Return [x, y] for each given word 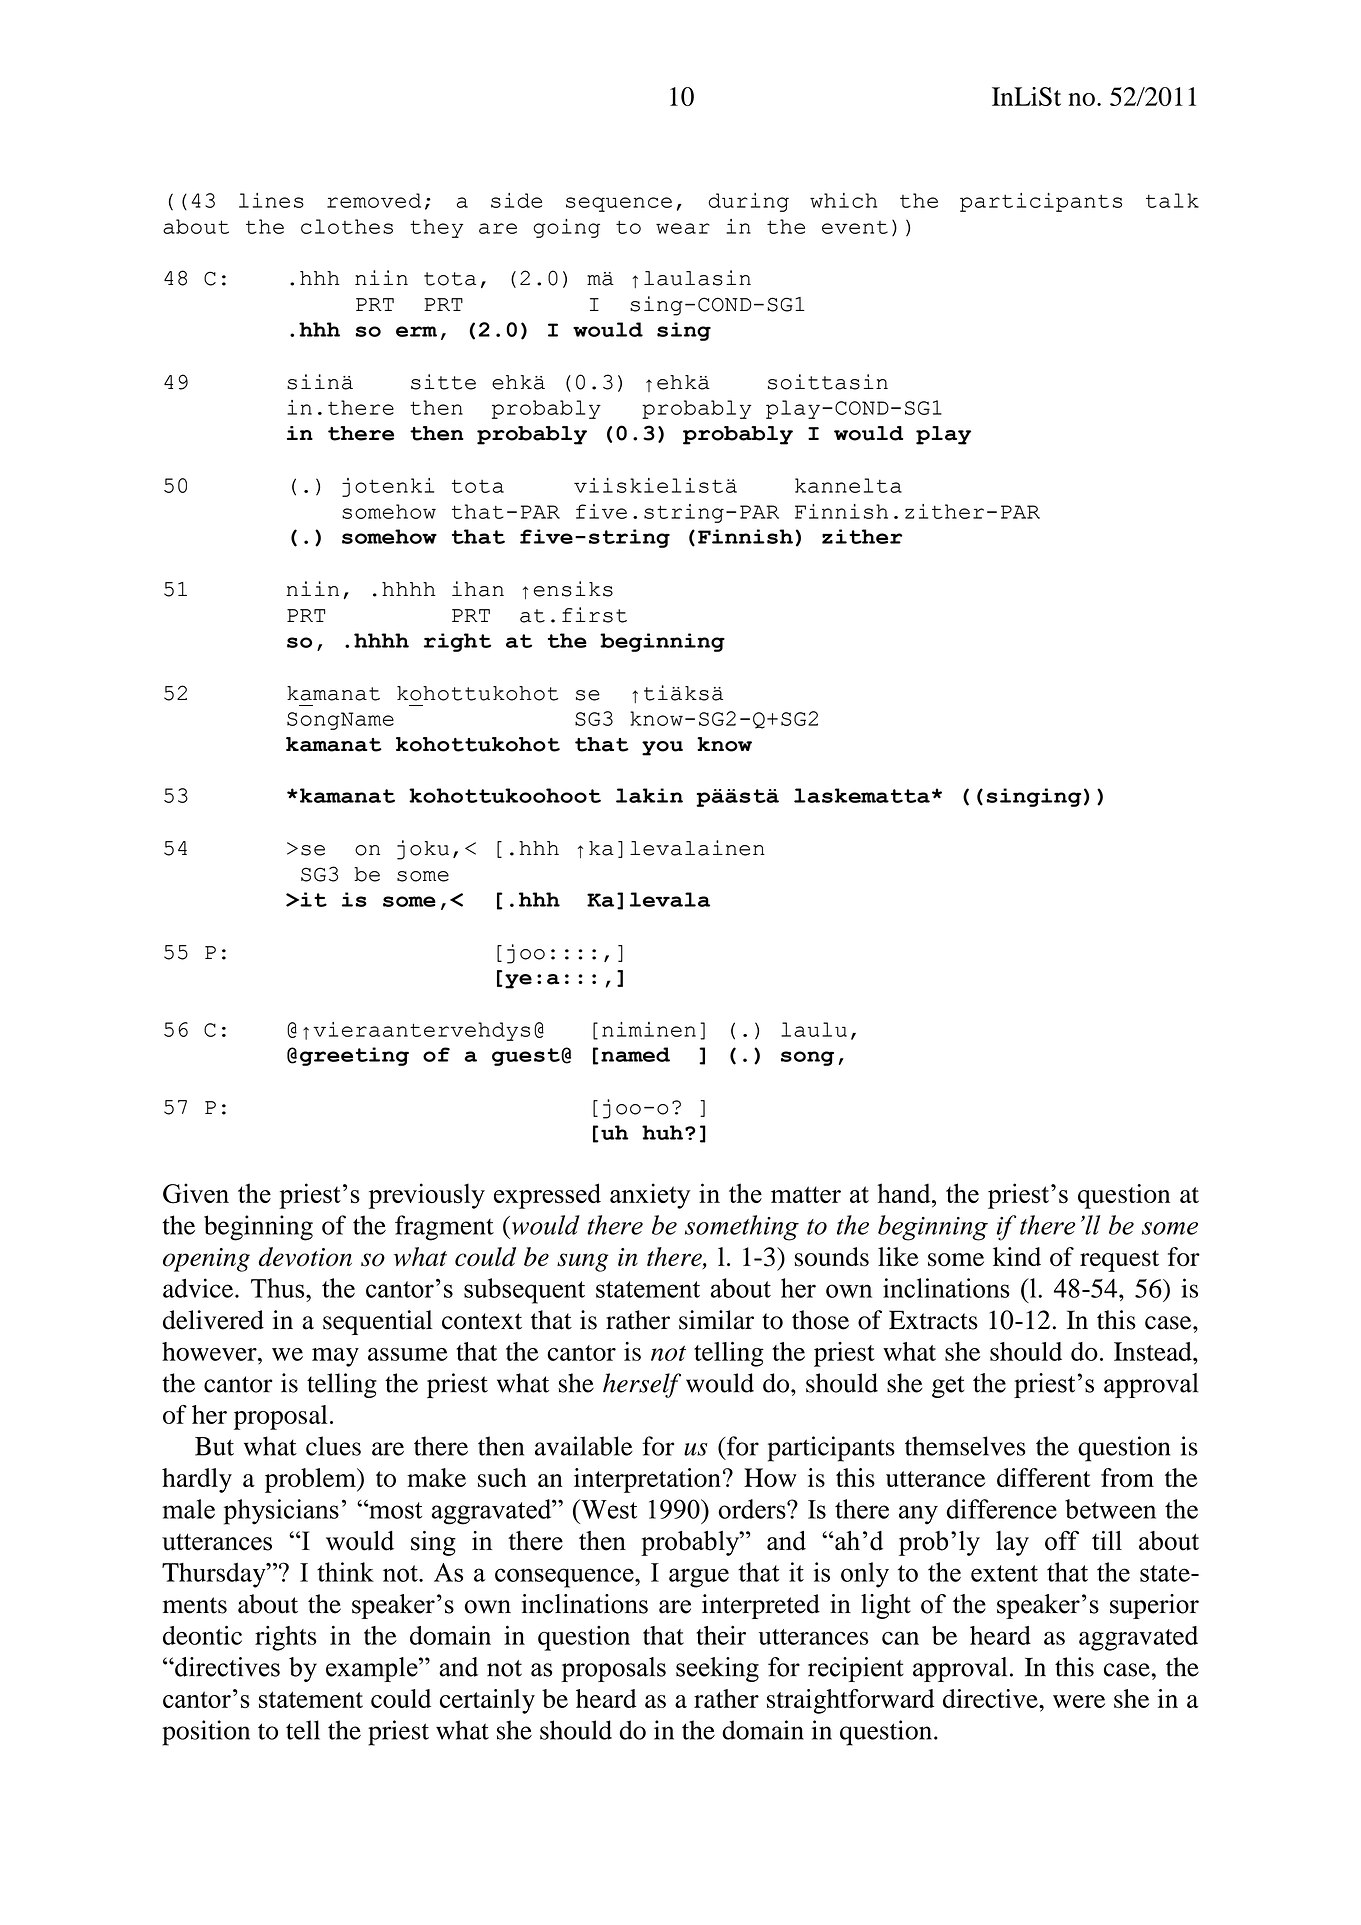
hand [905, 1193]
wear [683, 228]
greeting [354, 1056]
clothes [347, 226]
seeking [717, 1669]
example [373, 1669]
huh [664, 1132]
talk [1172, 200]
